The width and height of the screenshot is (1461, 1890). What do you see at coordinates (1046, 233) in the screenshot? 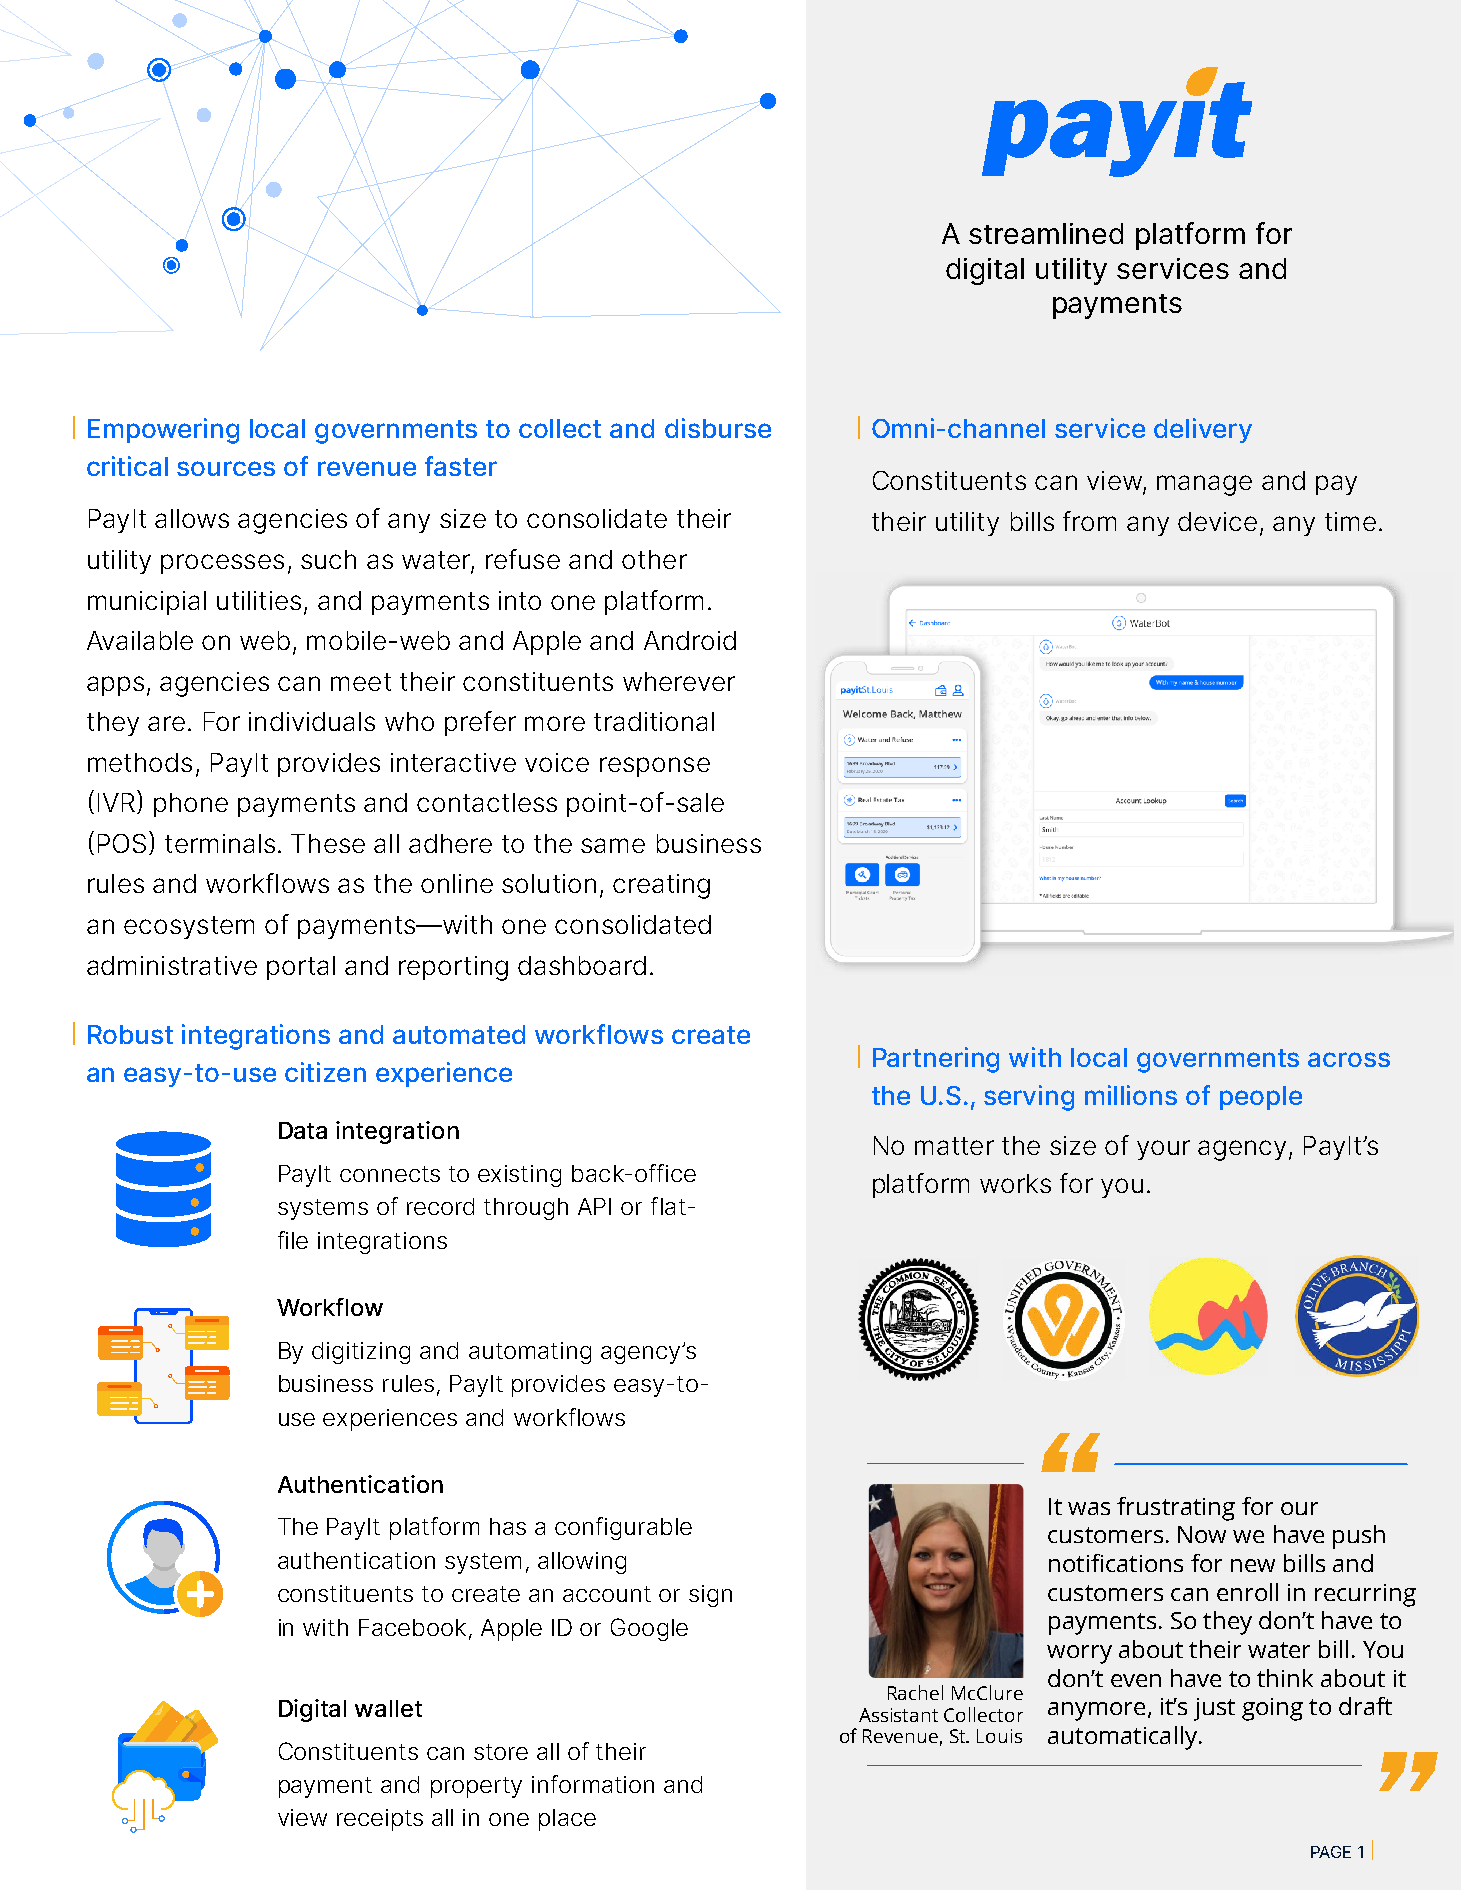
I see `streamlined` at bounding box center [1046, 233].
